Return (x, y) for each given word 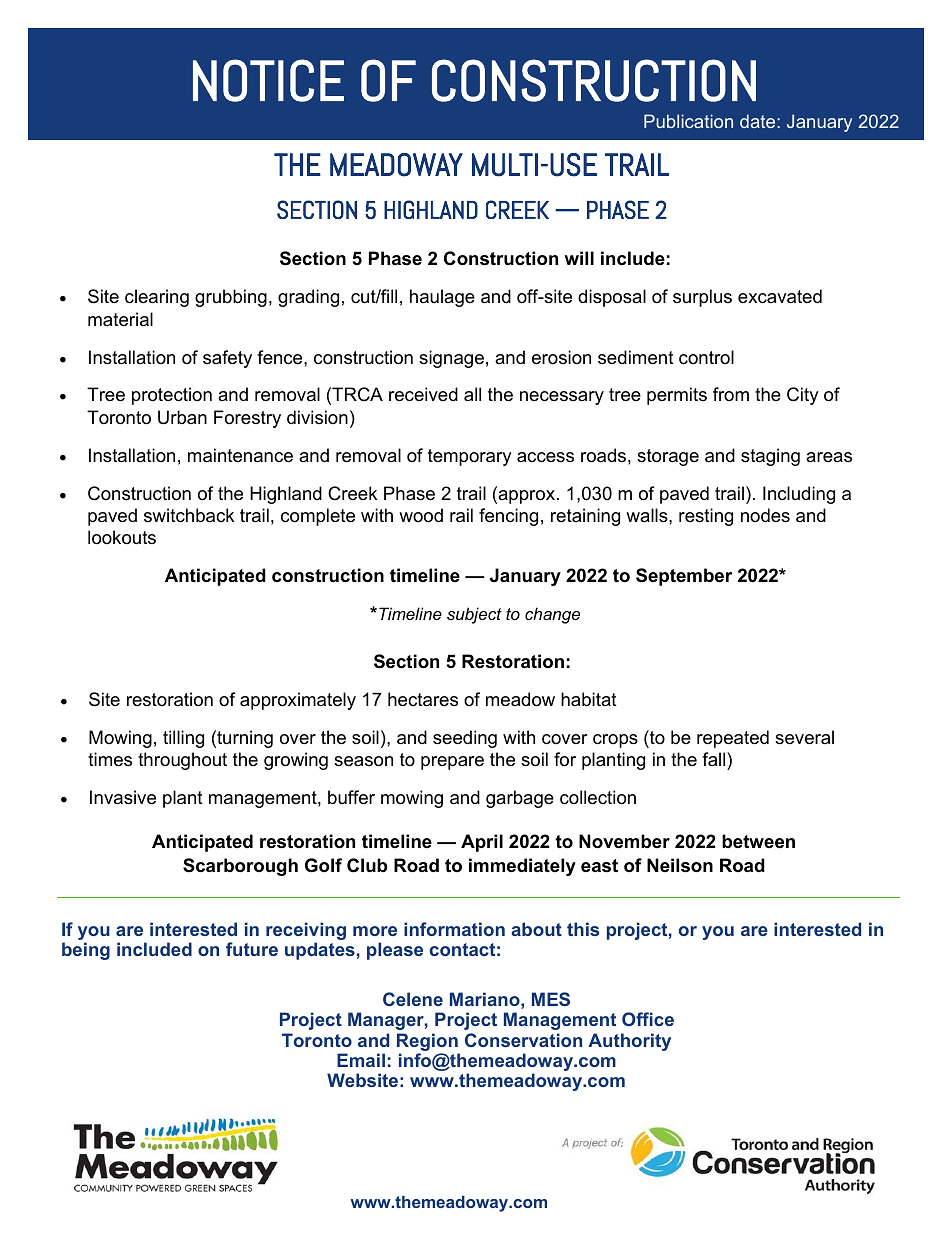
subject (474, 615)
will (579, 258)
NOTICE (268, 80)
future (252, 949)
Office (648, 1019)
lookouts (122, 537)
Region (427, 1042)
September (684, 577)
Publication (688, 121)
